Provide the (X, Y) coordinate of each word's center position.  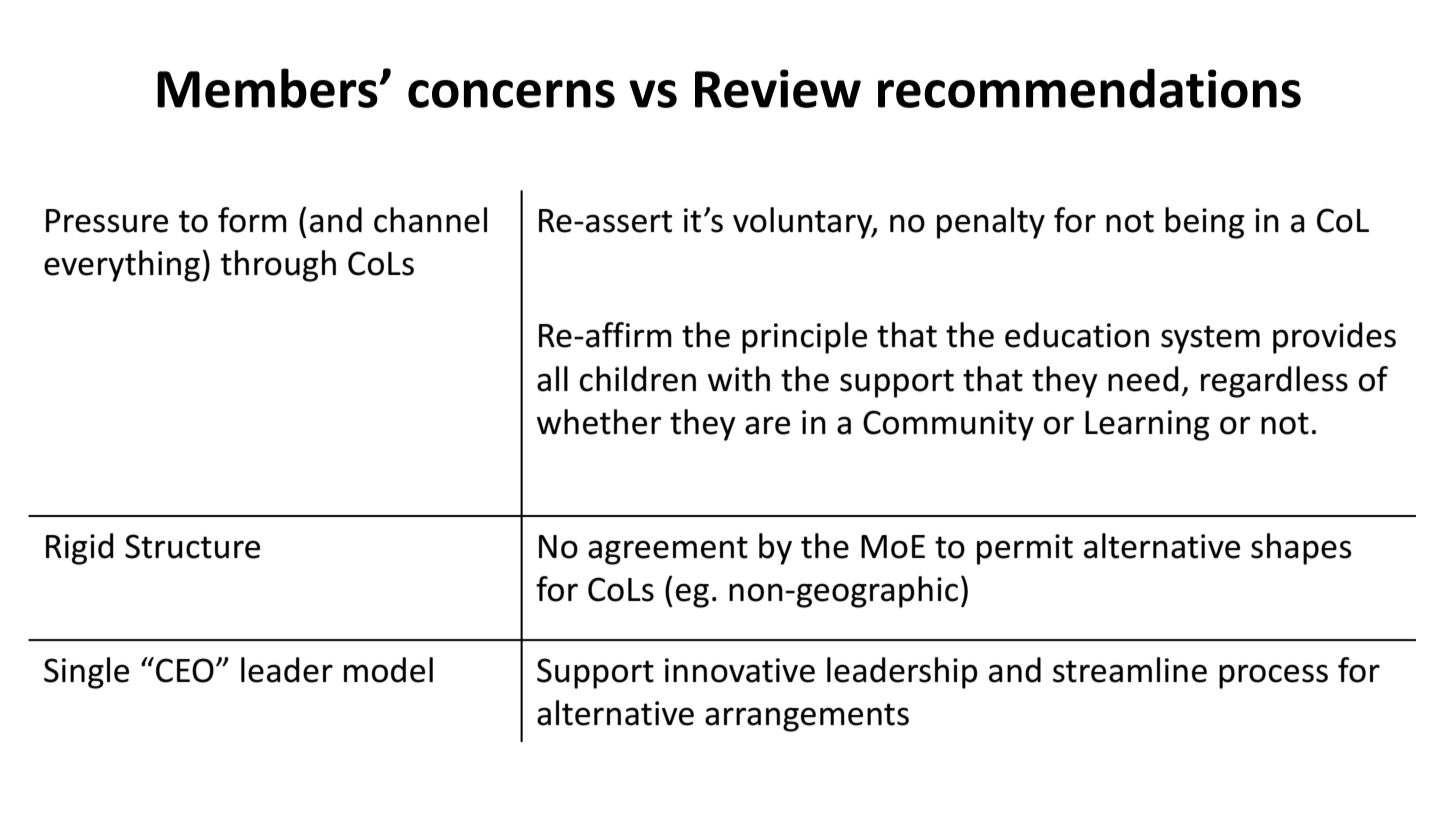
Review (778, 88)
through (278, 266)
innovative (740, 670)
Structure (192, 546)
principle (804, 338)
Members (268, 88)
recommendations (1089, 88)
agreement (668, 550)
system (1210, 339)
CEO (185, 670)
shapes (1301, 549)
